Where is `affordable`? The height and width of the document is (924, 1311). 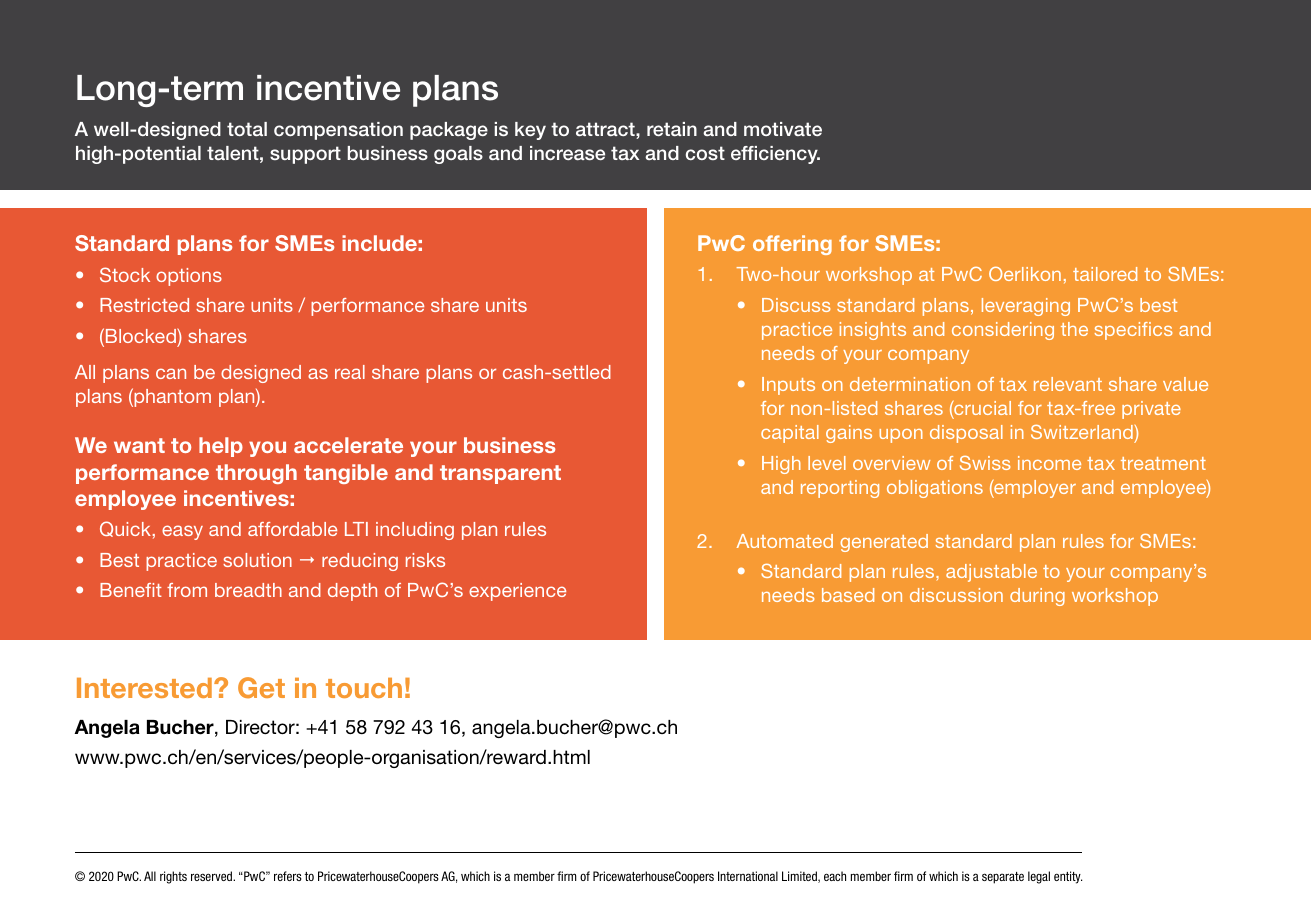
affordable is located at coordinates (292, 529).
